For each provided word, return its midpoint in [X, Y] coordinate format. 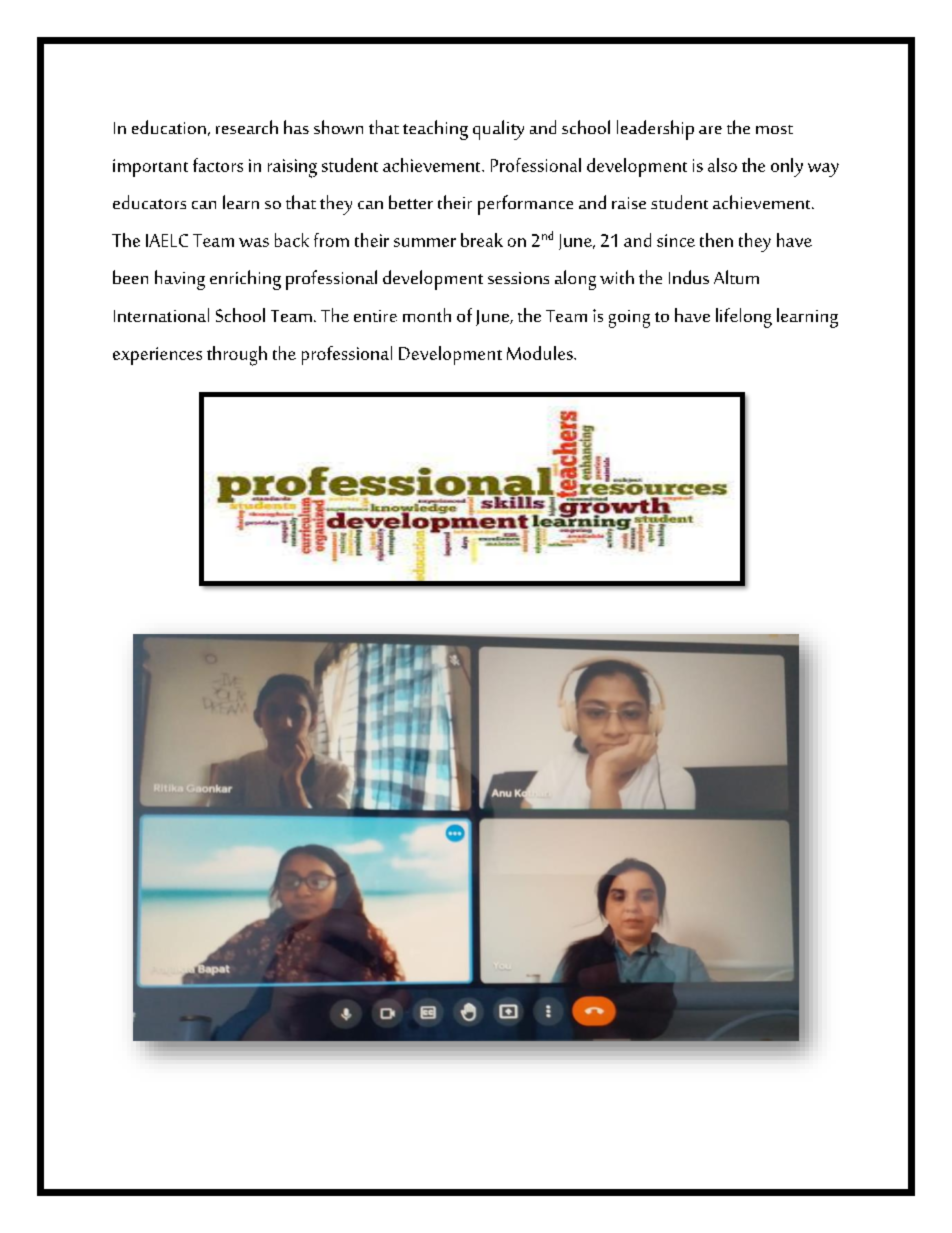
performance [525, 205]
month [427, 315]
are [710, 130]
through [237, 356]
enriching [245, 280]
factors [218, 165]
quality [498, 130]
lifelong [744, 318]
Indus [689, 277]
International [161, 315]
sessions [518, 278]
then [716, 240]
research [247, 127]
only [787, 167]
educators [149, 202]
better [411, 202]
